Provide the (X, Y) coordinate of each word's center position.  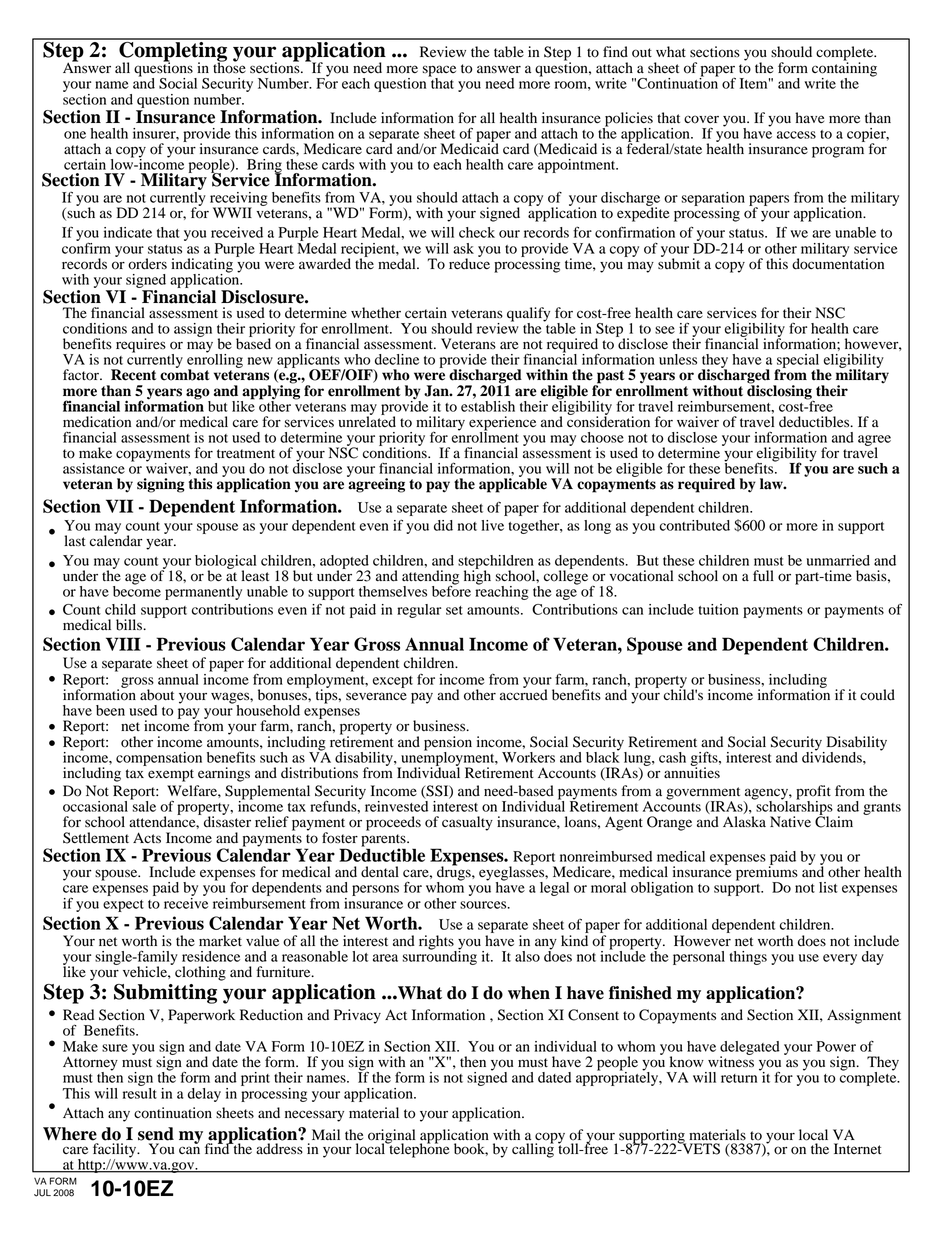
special (798, 362)
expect (123, 906)
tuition (718, 609)
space (439, 72)
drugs (455, 873)
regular (419, 611)
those (229, 67)
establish (488, 405)
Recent (133, 375)
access (796, 135)
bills (130, 625)
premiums (767, 873)
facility (116, 1151)
